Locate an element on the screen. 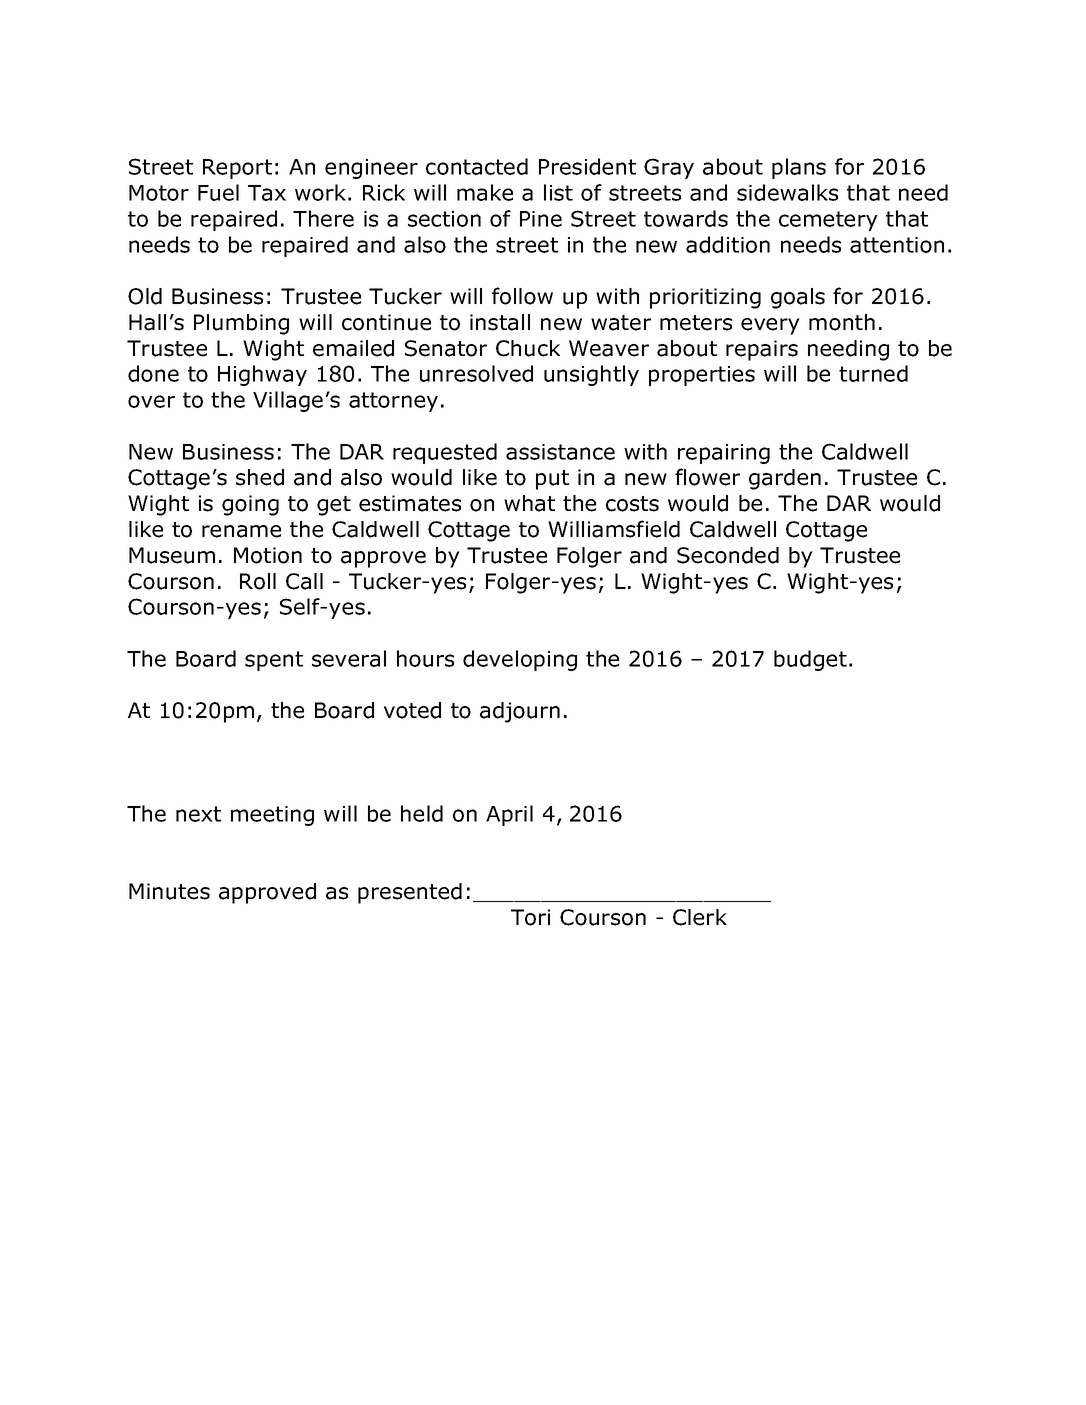 The image size is (1086, 1405). Fuel is located at coordinates (218, 192).
